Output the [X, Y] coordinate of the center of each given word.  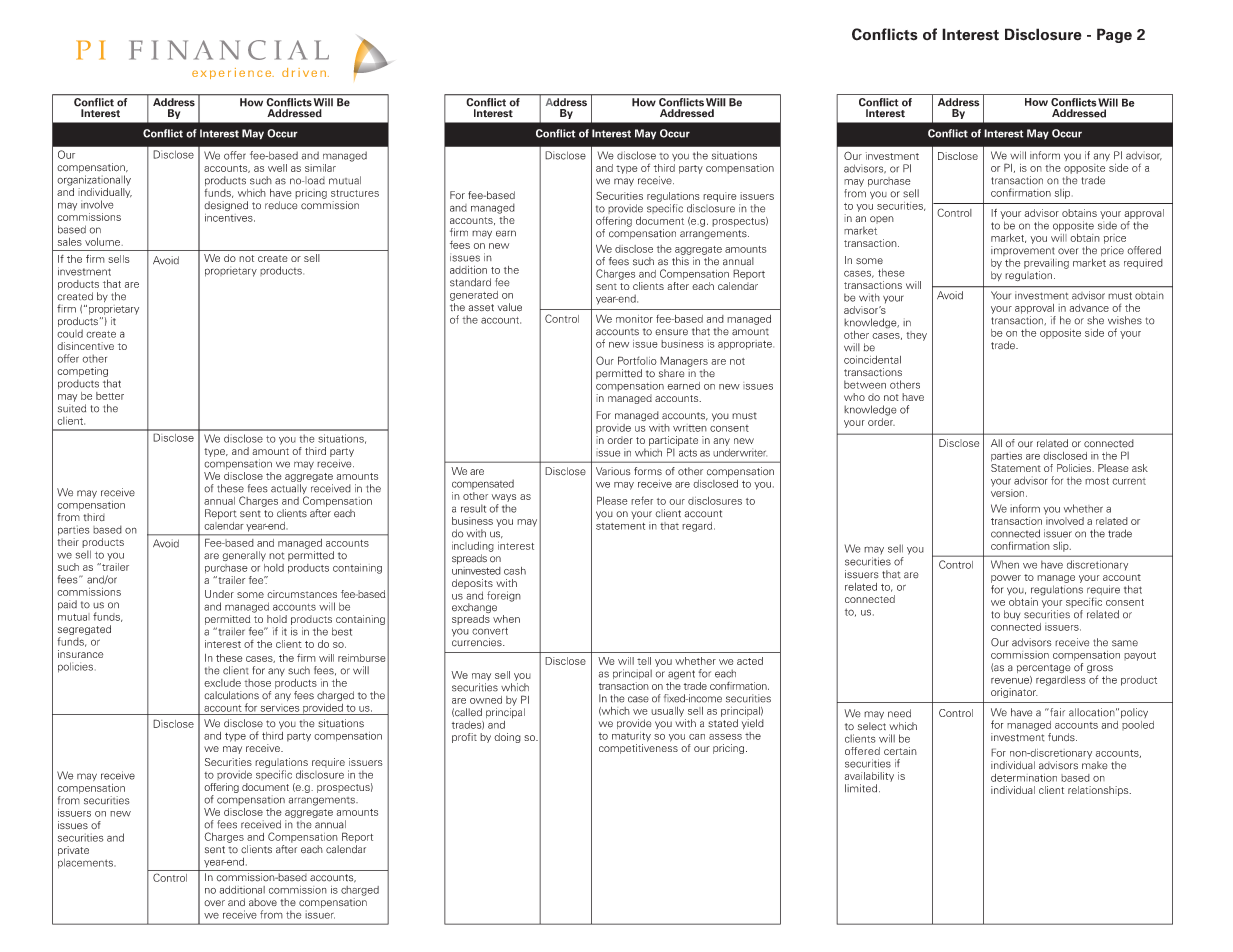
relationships [1099, 791]
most [1097, 481]
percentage [1043, 669]
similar [320, 168]
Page [1114, 35]
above [263, 902]
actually [289, 490]
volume [102, 242]
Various [613, 471]
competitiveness [638, 749]
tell [644, 661]
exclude [222, 683]
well [277, 168]
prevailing [1046, 264]
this [680, 261]
